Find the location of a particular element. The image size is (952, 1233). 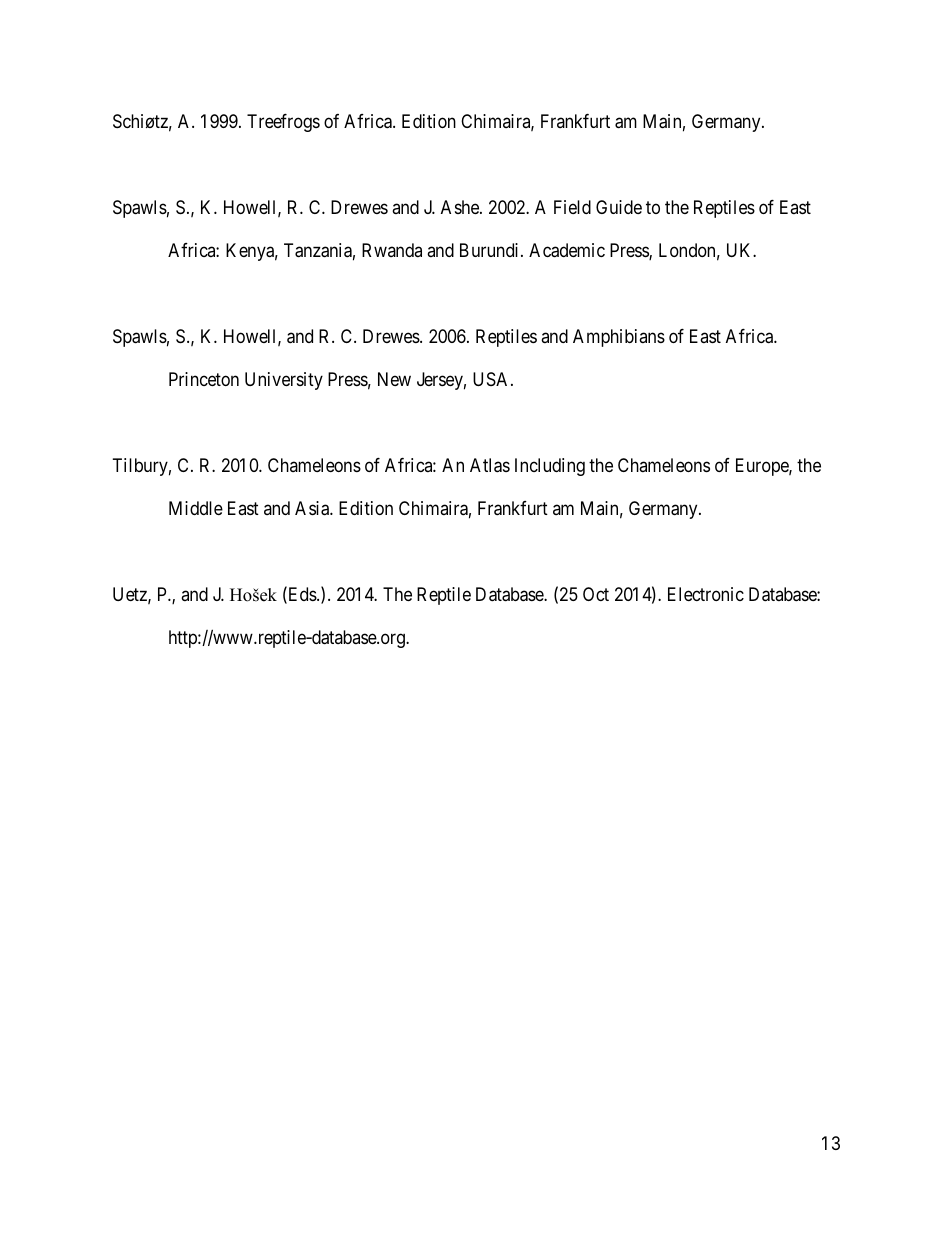

Atlas is located at coordinates (490, 465).
